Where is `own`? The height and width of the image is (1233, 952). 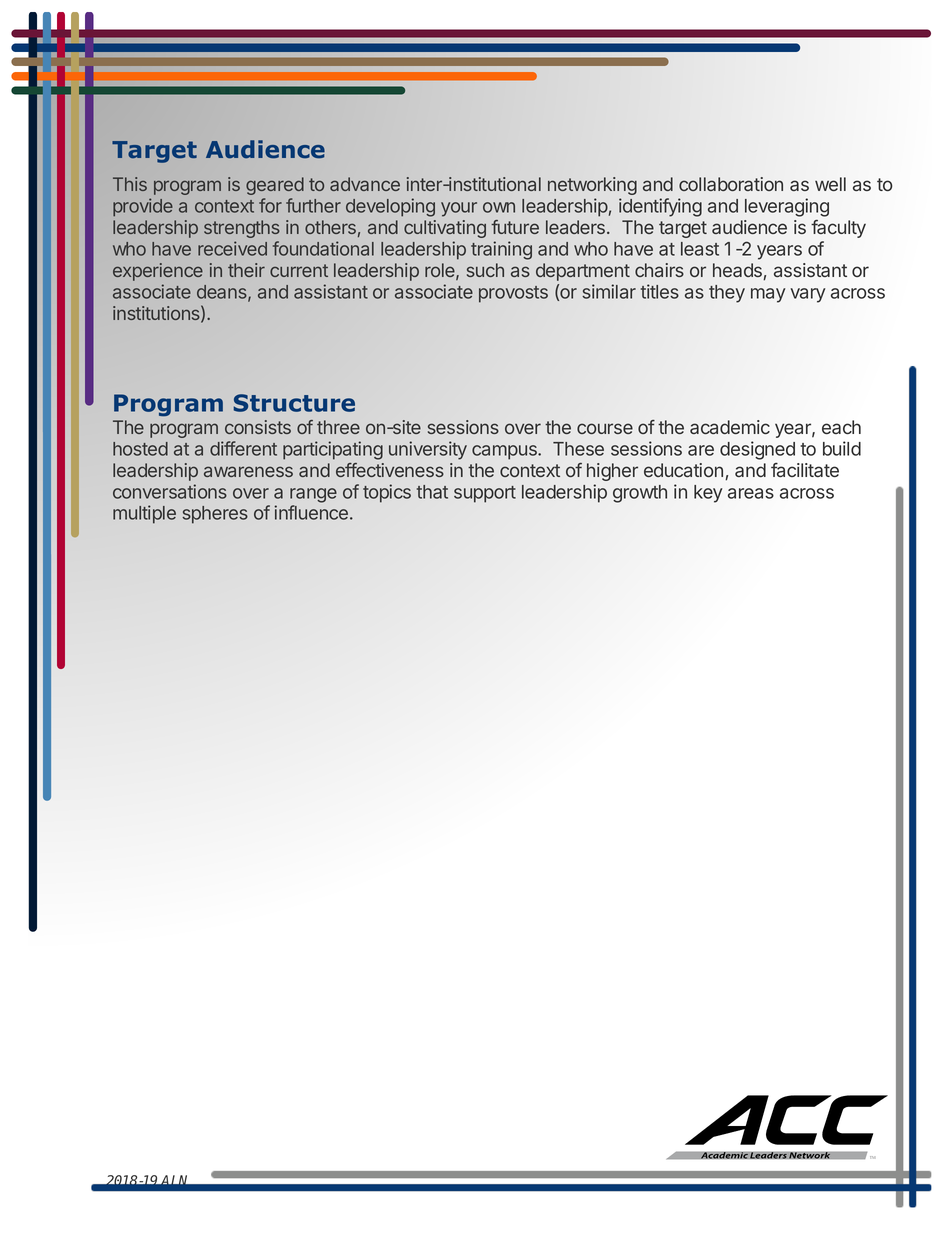
own is located at coordinates (499, 207).
